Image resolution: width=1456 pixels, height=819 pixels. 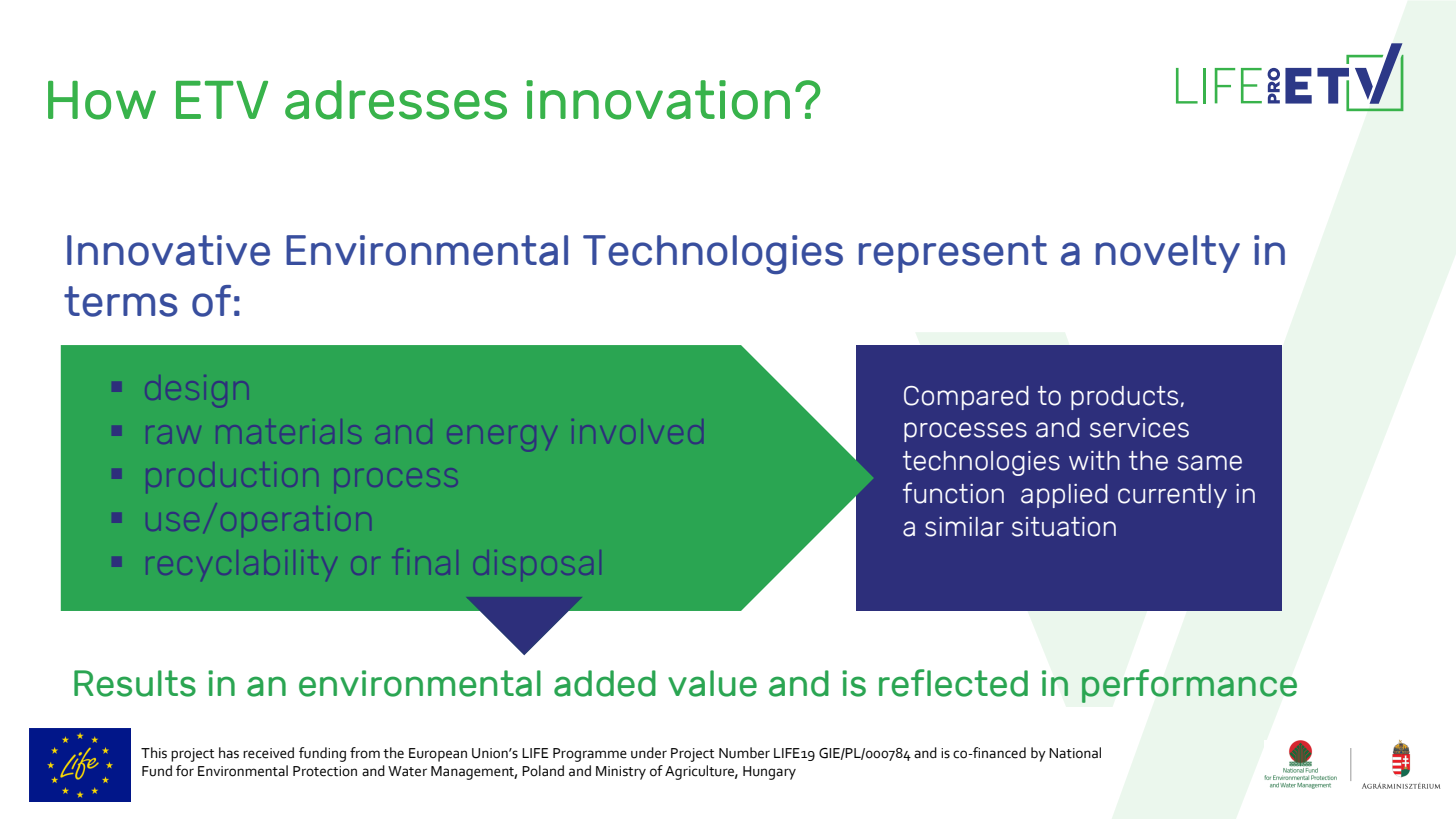 I want to click on has, so click(x=229, y=753).
